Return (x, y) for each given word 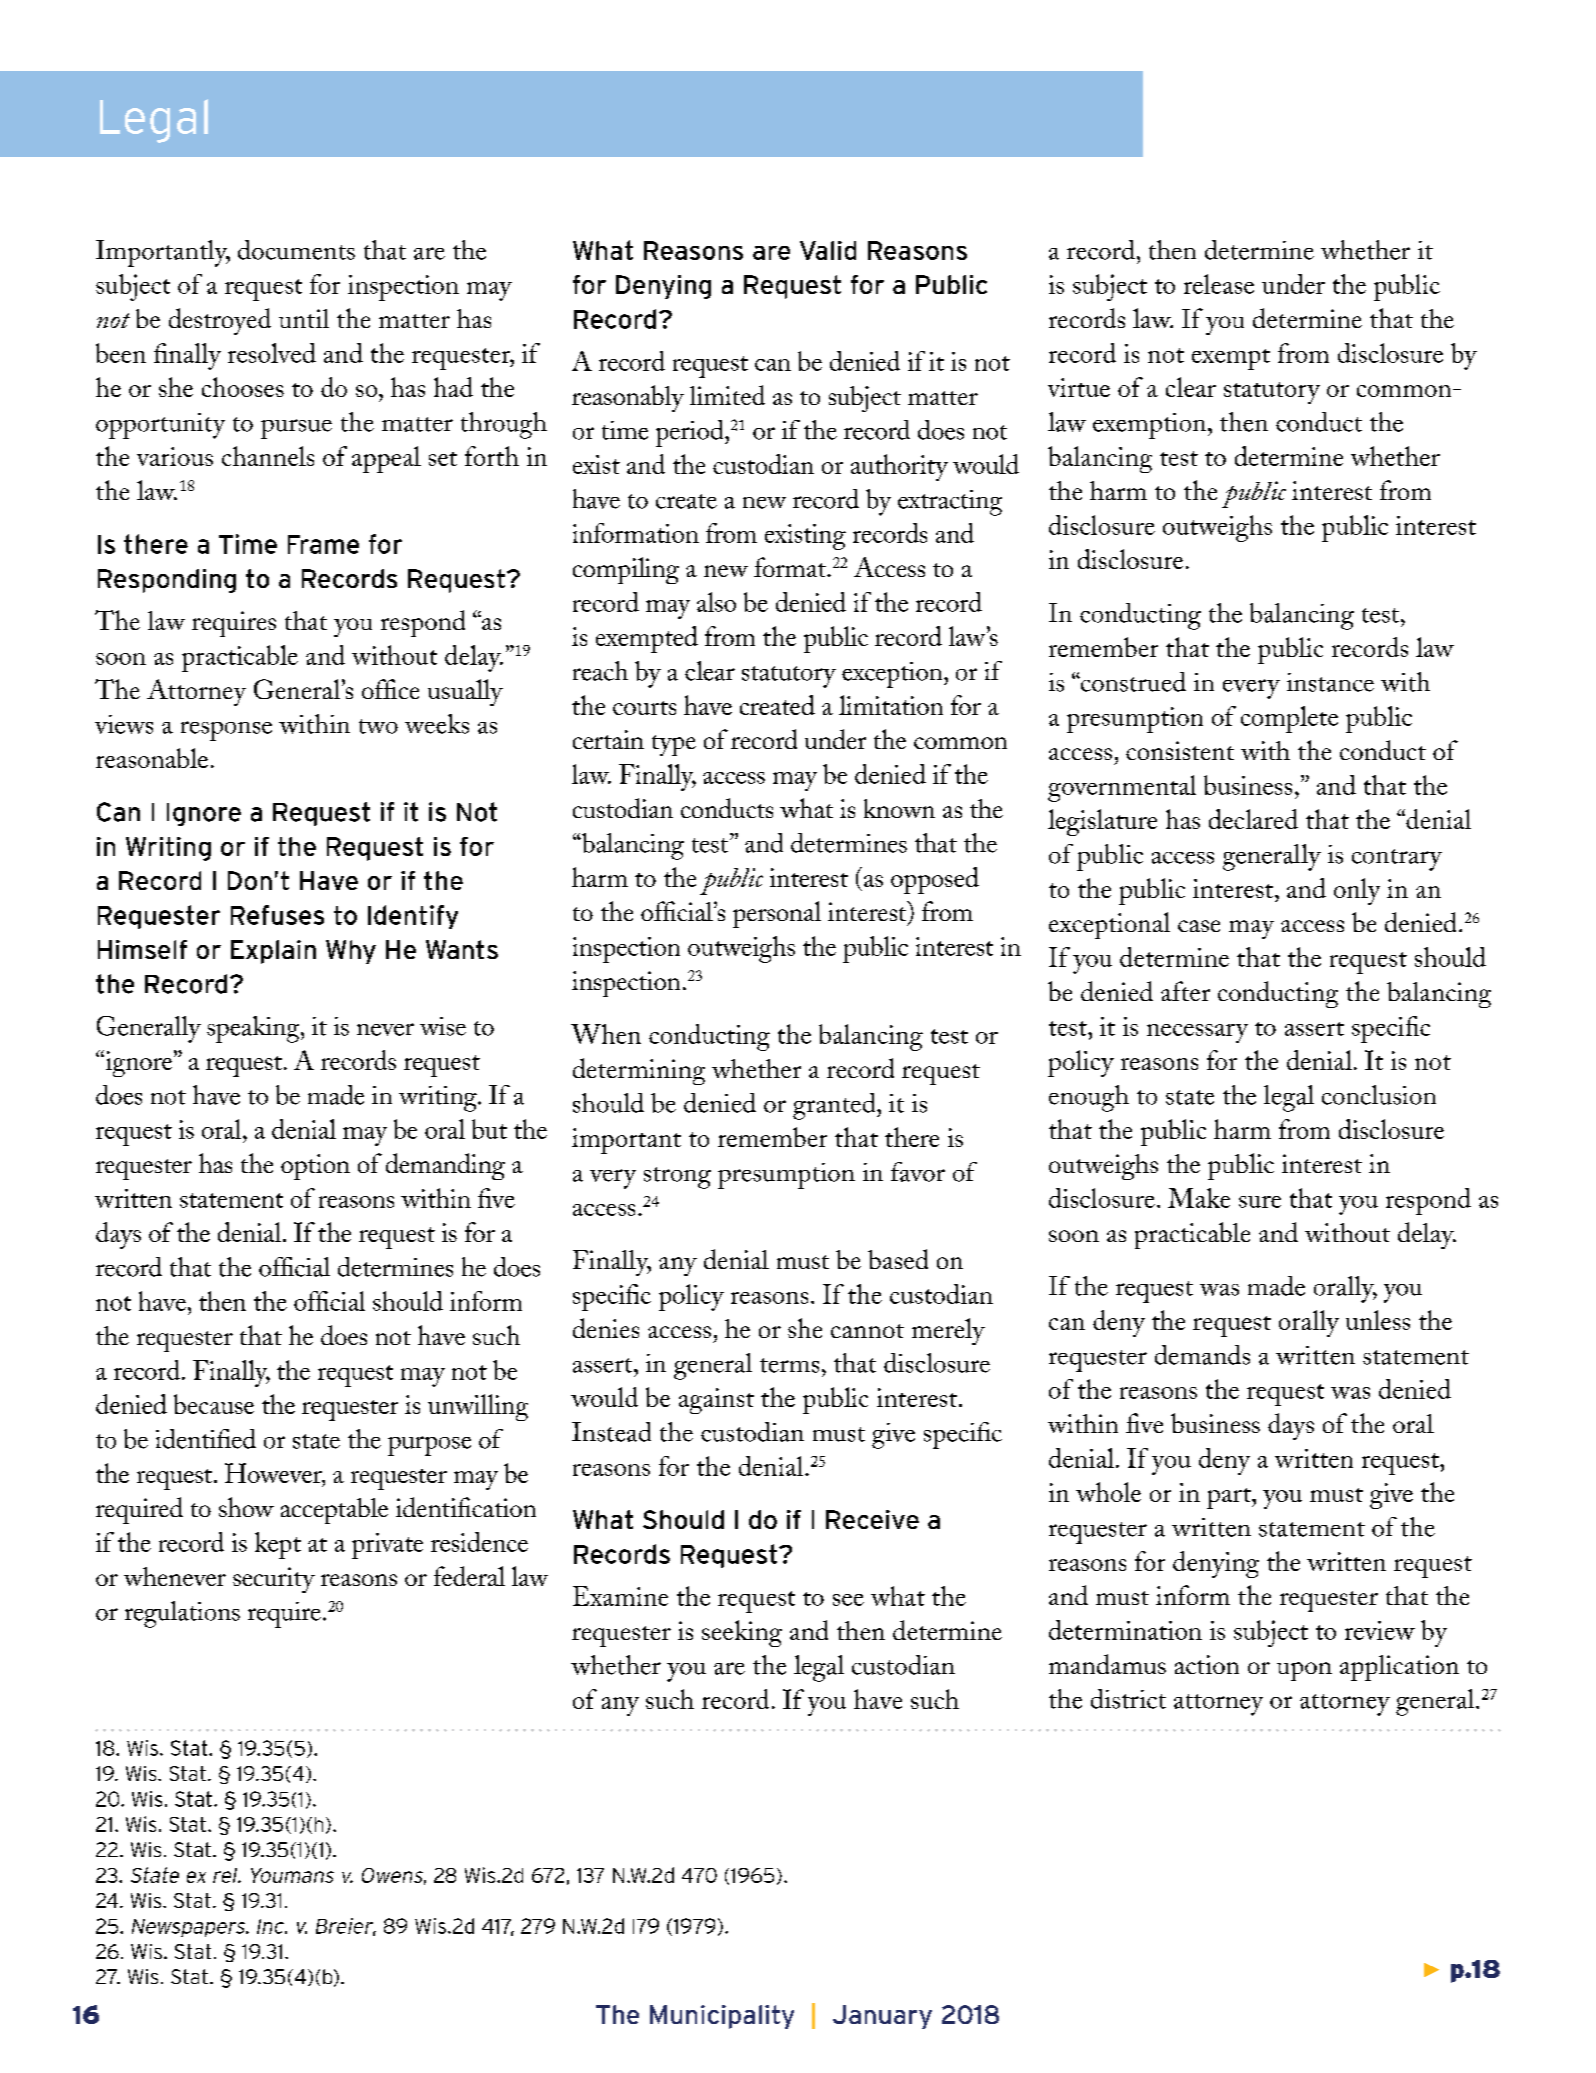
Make (1199, 1198)
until (304, 318)
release (1219, 284)
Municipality (722, 2017)
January (882, 2017)
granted (835, 1106)
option (315, 1167)
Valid (828, 250)
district (1128, 1699)
